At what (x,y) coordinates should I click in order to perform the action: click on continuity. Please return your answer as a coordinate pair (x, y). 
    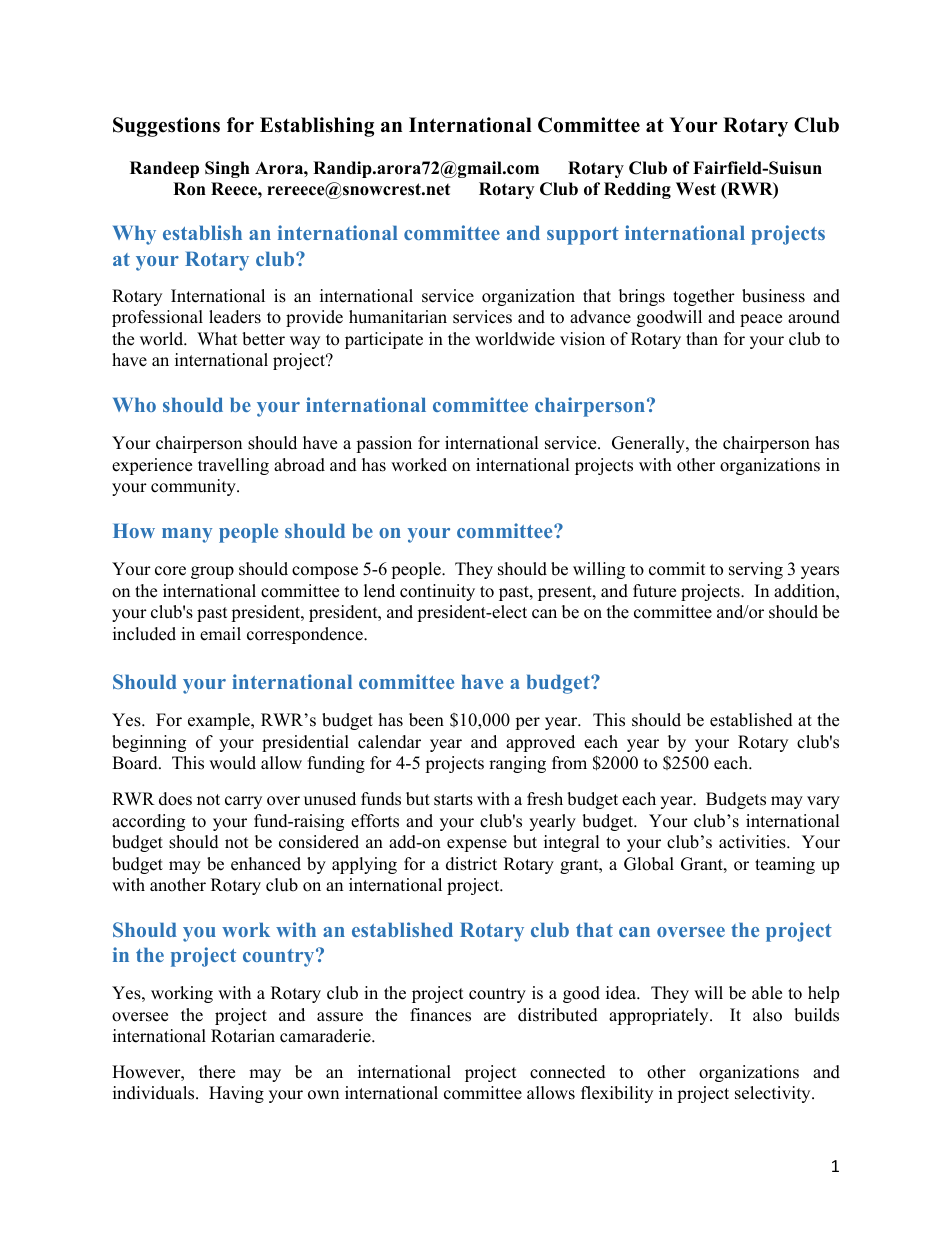
    Looking at the image, I should click on (437, 592).
